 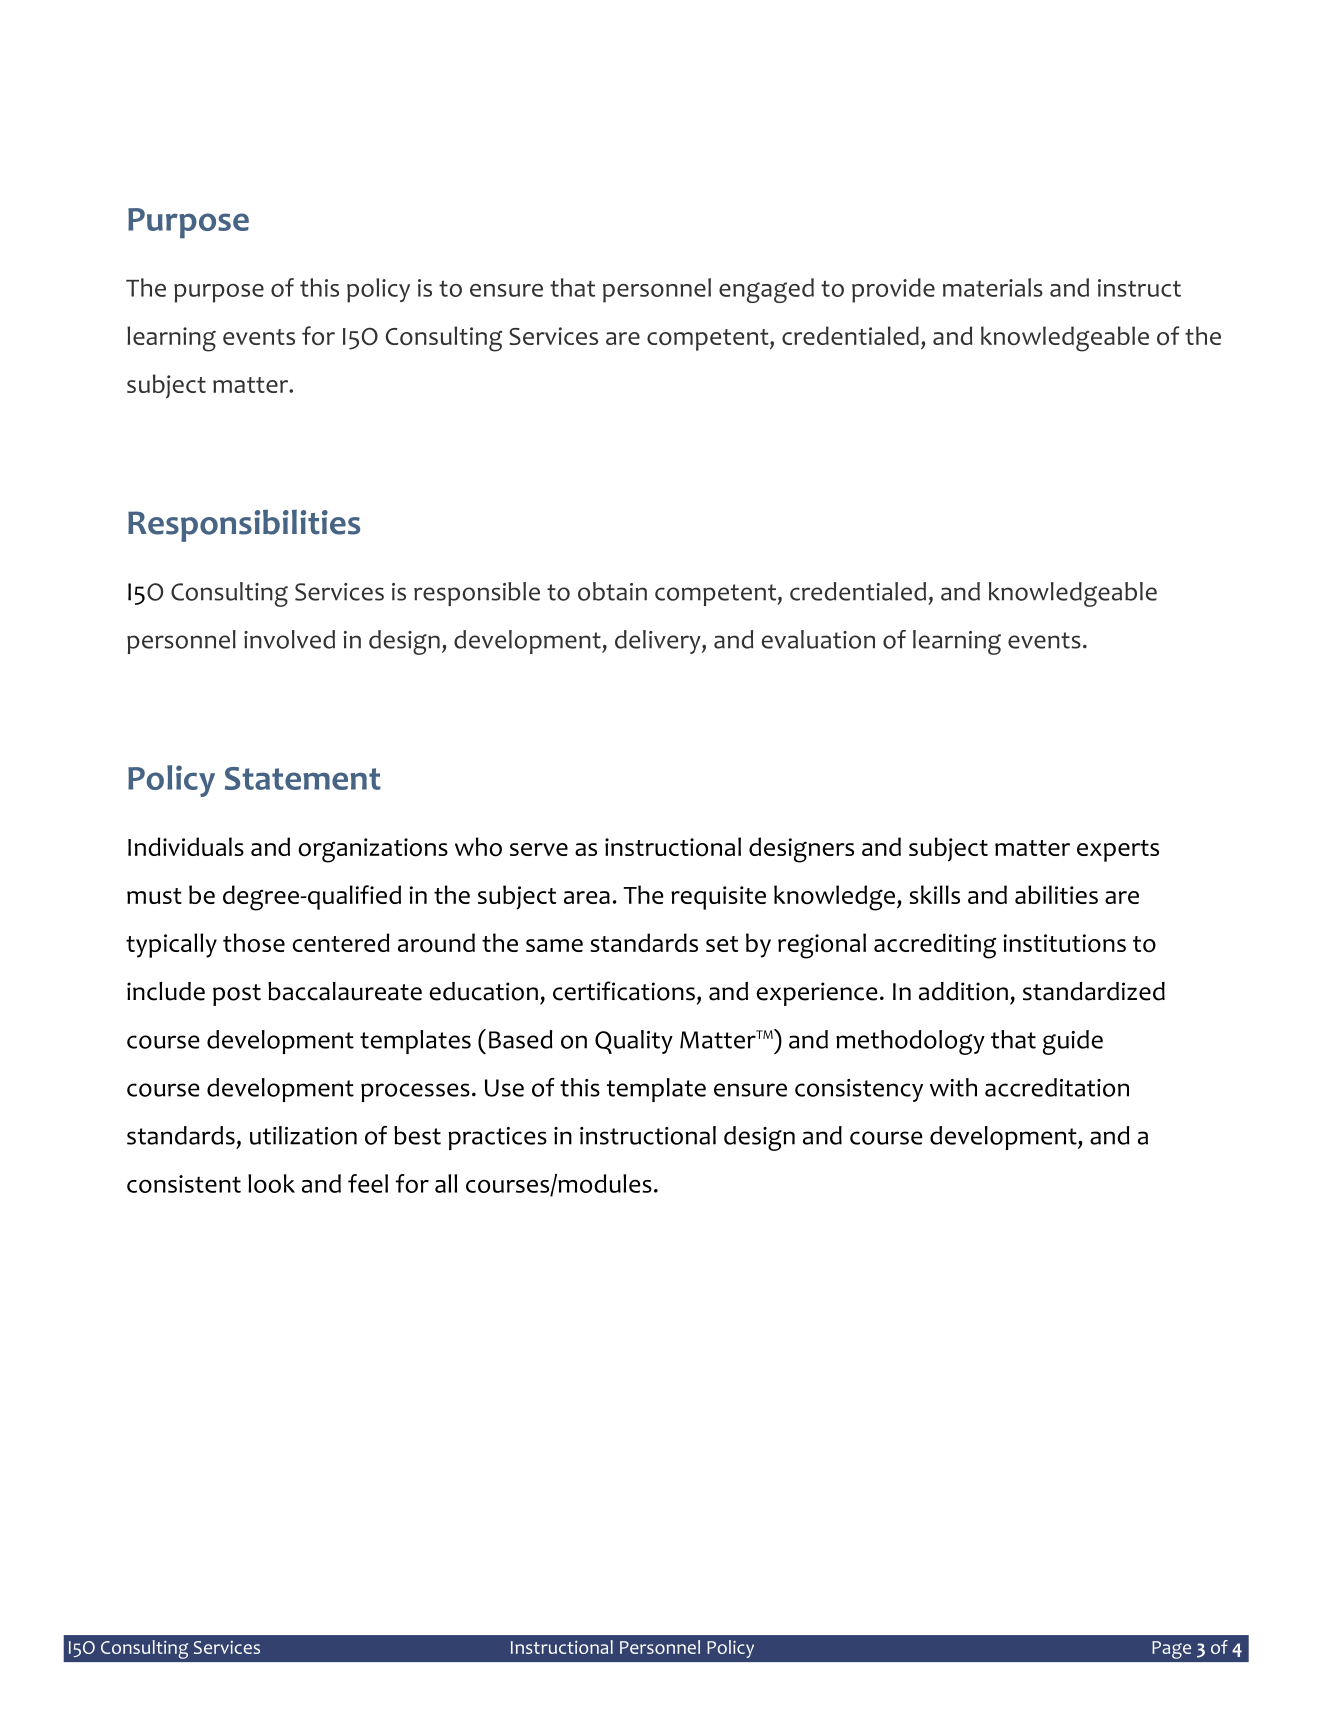 What do you see at coordinates (244, 526) in the screenshot?
I see `Responsibilities` at bounding box center [244, 526].
